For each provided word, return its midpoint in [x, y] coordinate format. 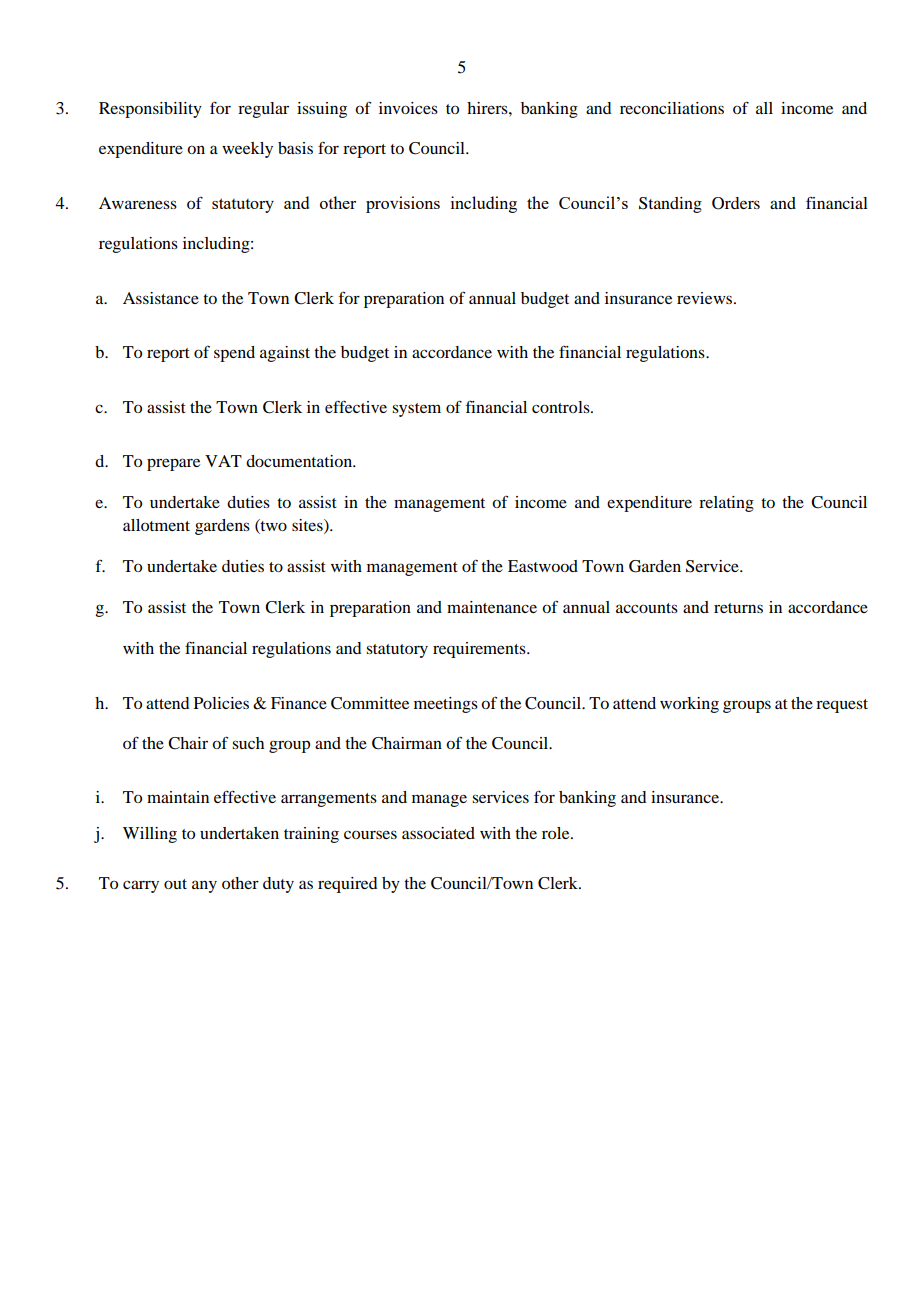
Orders [736, 203]
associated [438, 833]
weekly [247, 150]
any [204, 886]
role [557, 833]
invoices [408, 108]
